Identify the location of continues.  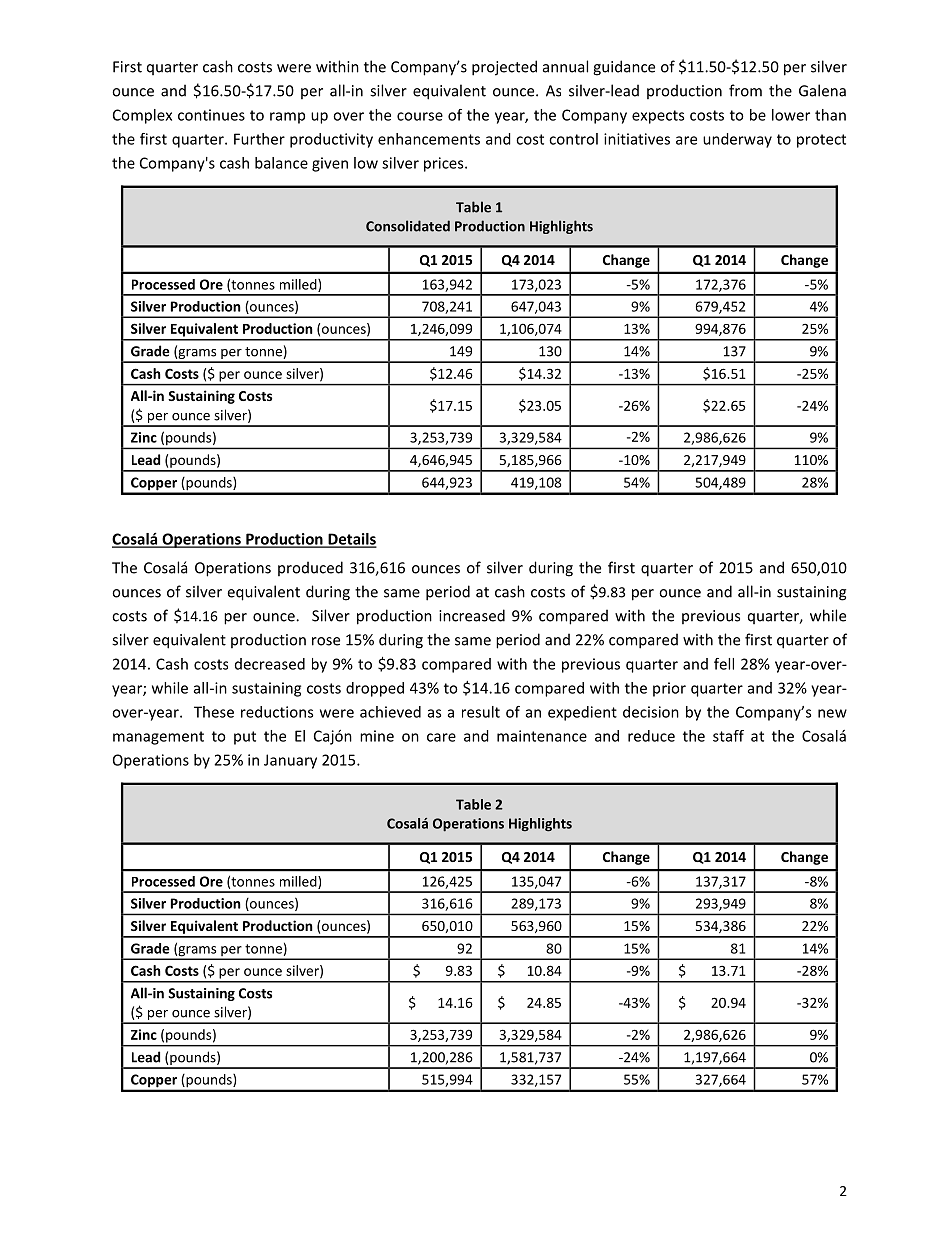
(211, 115).
